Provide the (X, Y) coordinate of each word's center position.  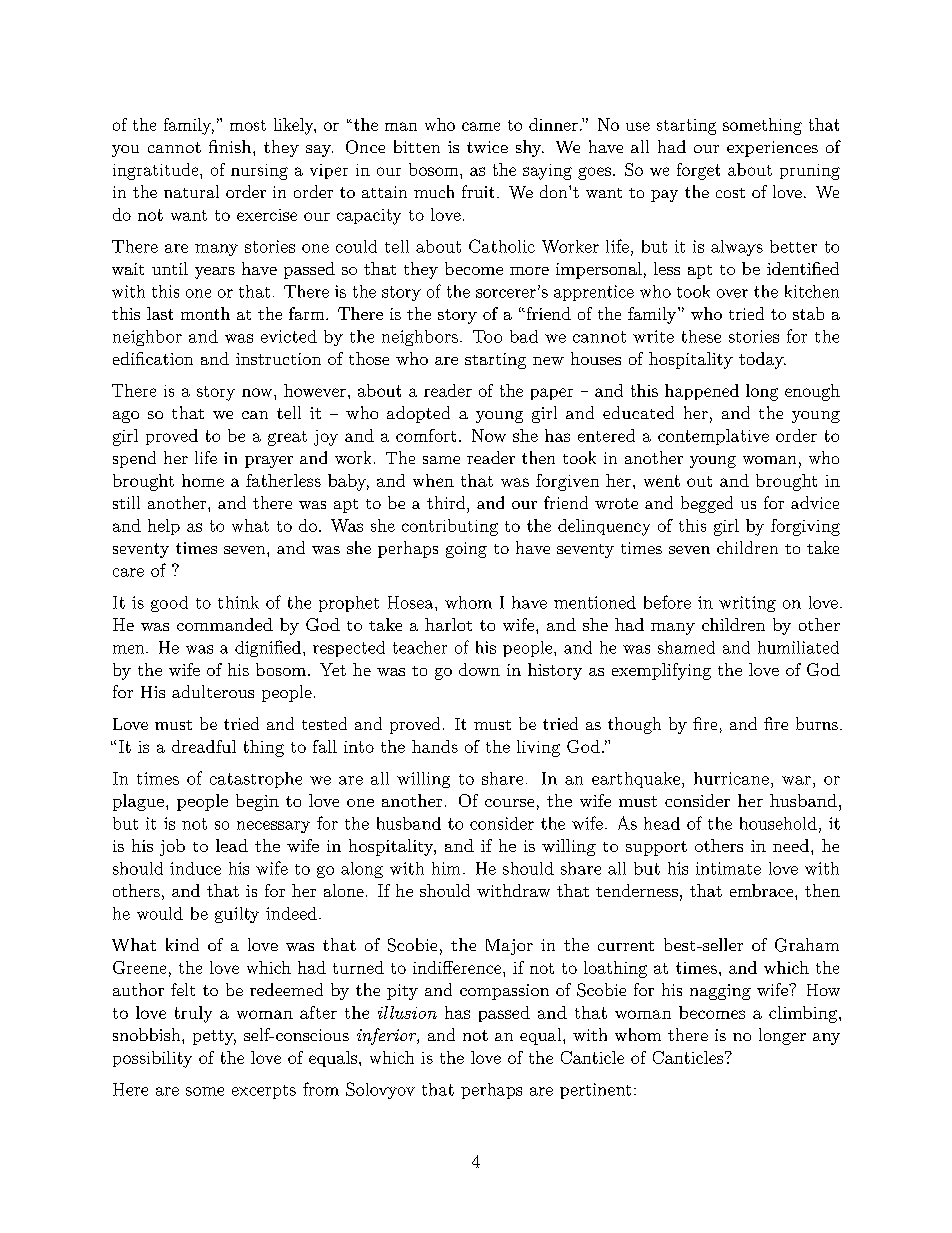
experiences (772, 149)
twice (487, 147)
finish (231, 146)
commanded (225, 624)
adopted (418, 414)
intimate (728, 868)
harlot (448, 624)
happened (702, 392)
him (446, 868)
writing (747, 604)
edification (153, 358)
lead (232, 845)
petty (214, 1037)
